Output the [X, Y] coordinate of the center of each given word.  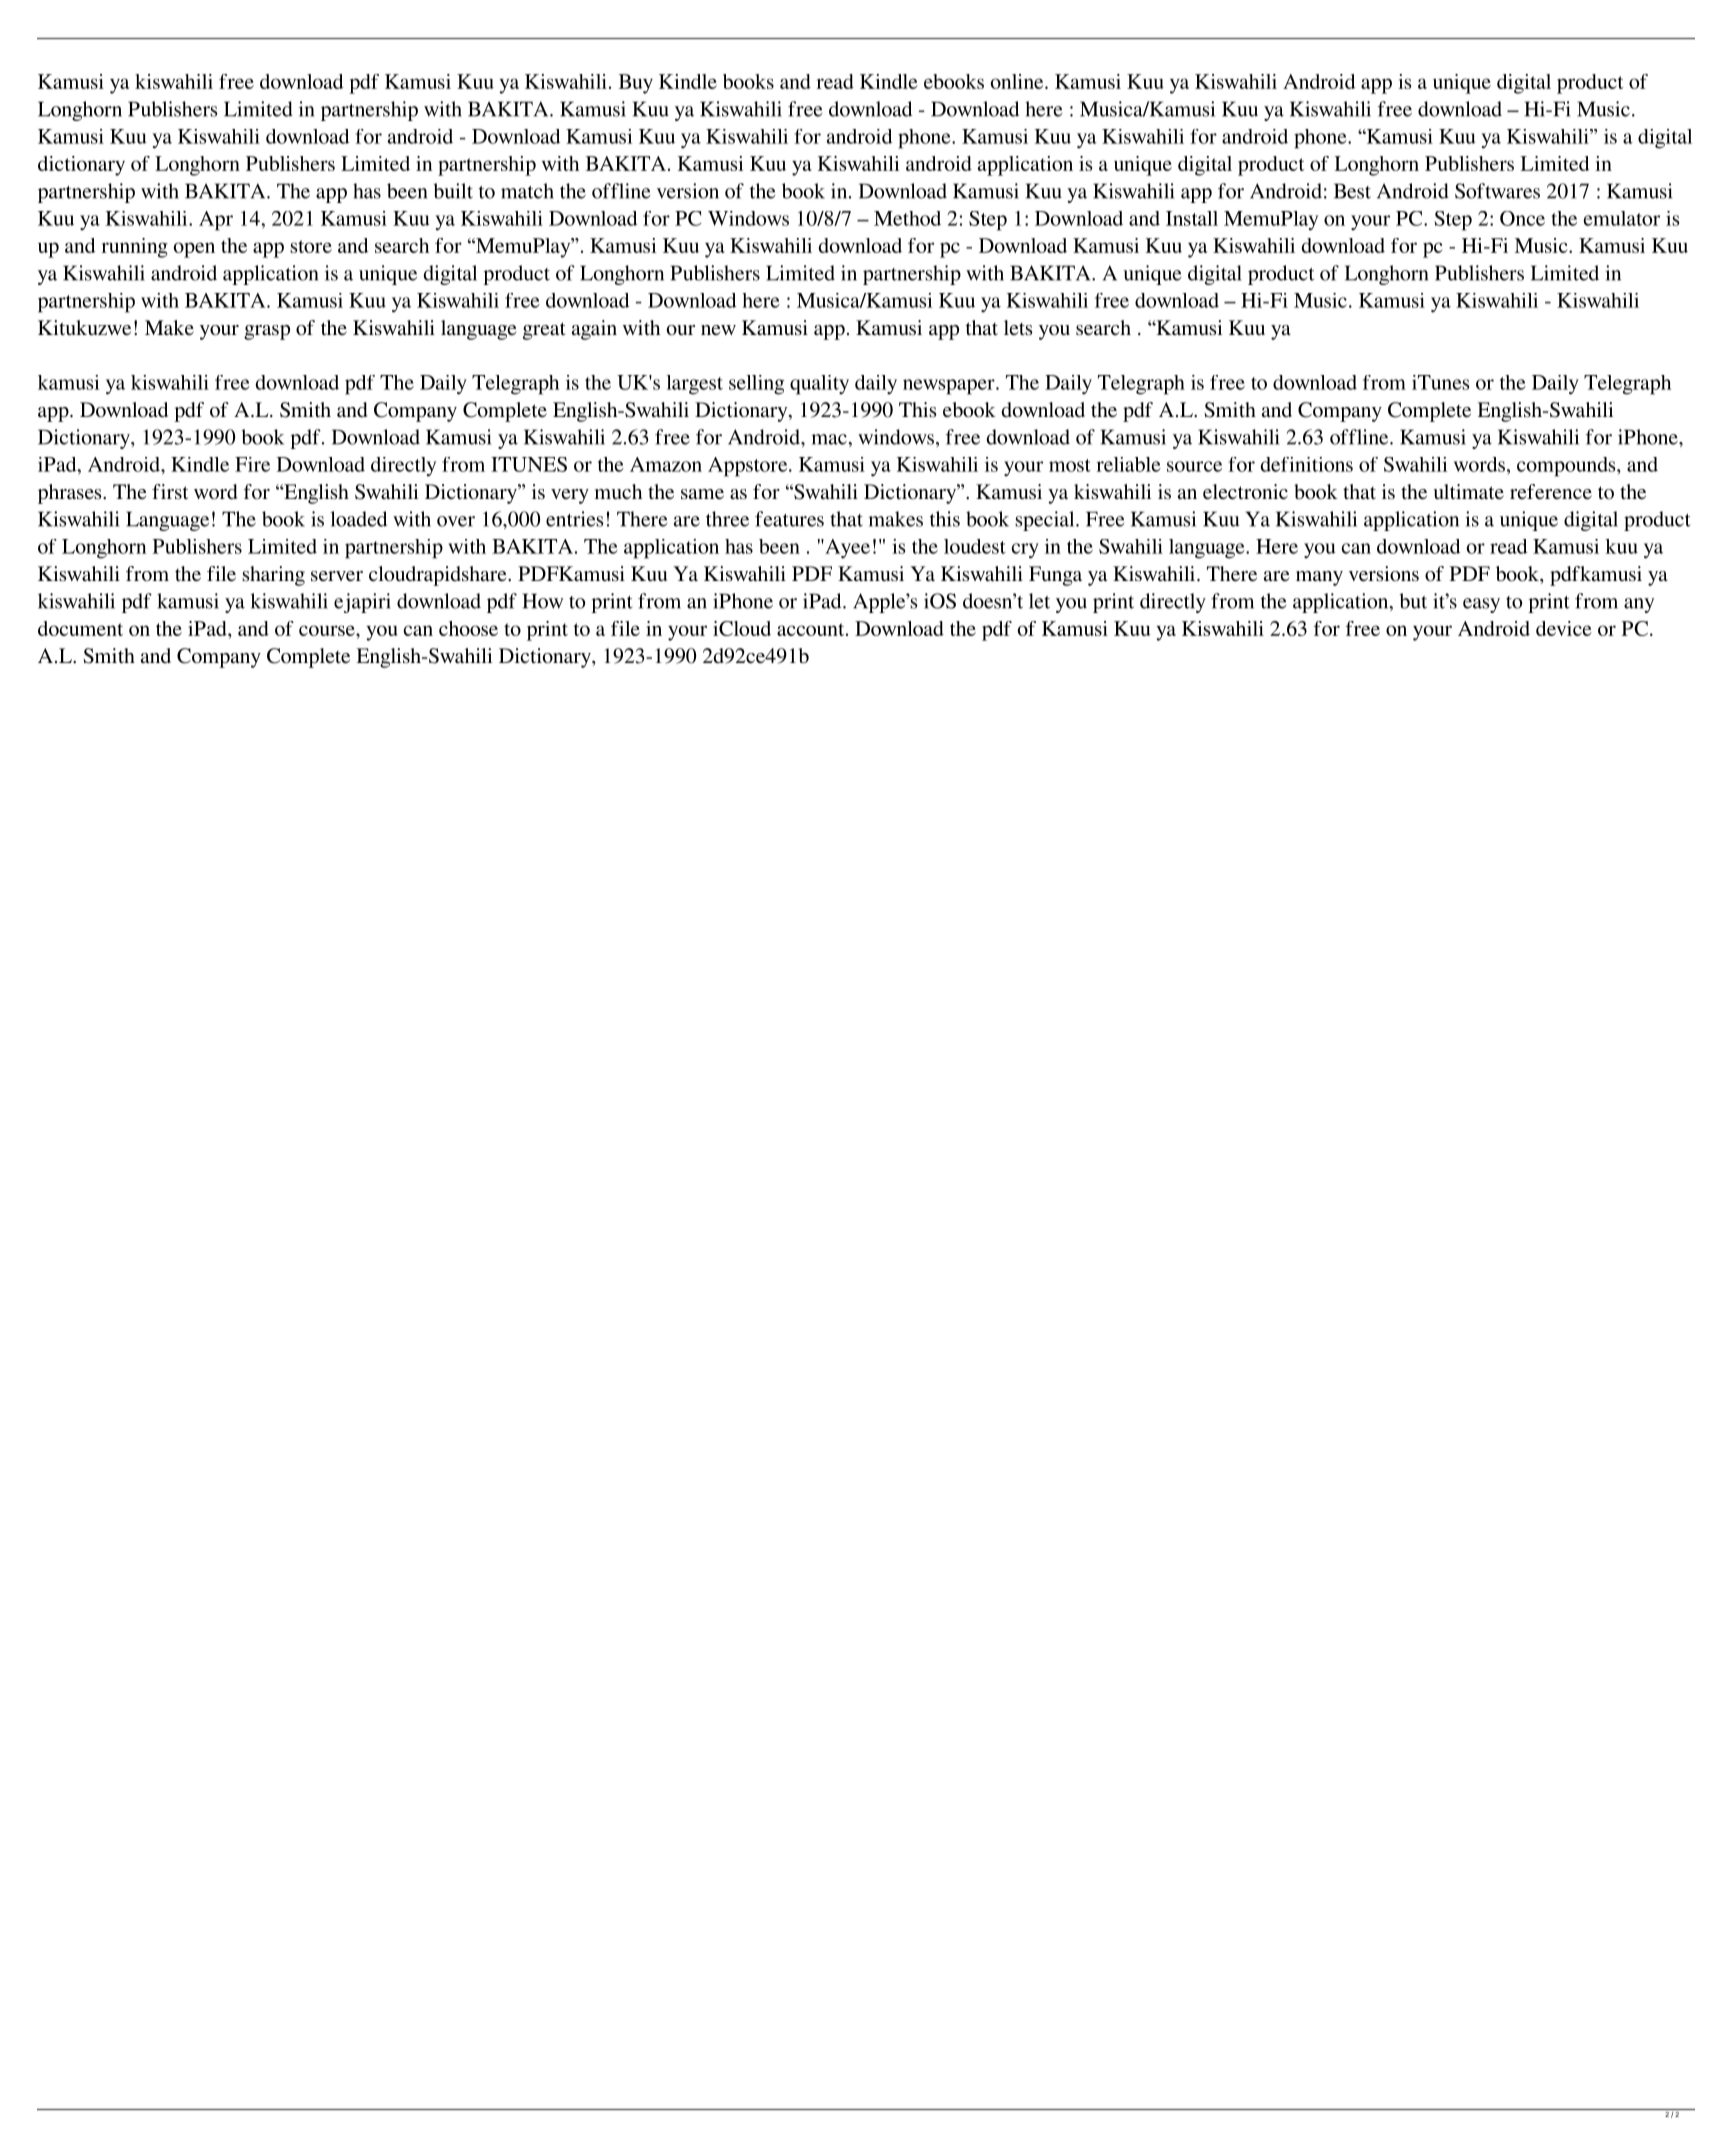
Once [1522, 218]
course [328, 630]
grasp [267, 332]
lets [1018, 327]
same [702, 494]
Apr [216, 221]
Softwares [1497, 191]
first [170, 491]
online [1018, 81]
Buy [636, 84]
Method [907, 218]
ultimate [1469, 491]
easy [1481, 605]
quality [819, 385]
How [543, 601]
